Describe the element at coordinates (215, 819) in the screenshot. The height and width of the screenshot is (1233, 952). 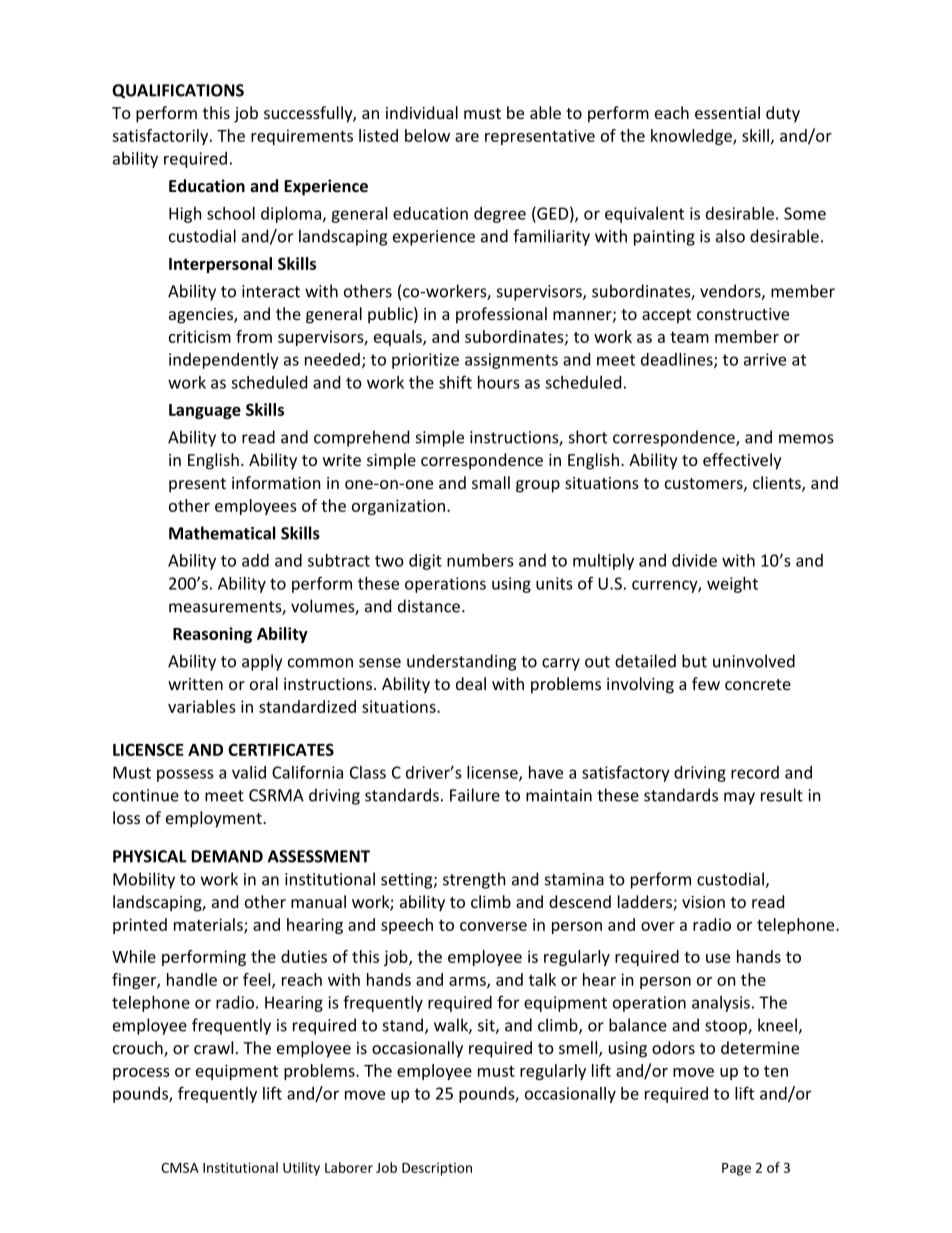
I see `employment` at that location.
